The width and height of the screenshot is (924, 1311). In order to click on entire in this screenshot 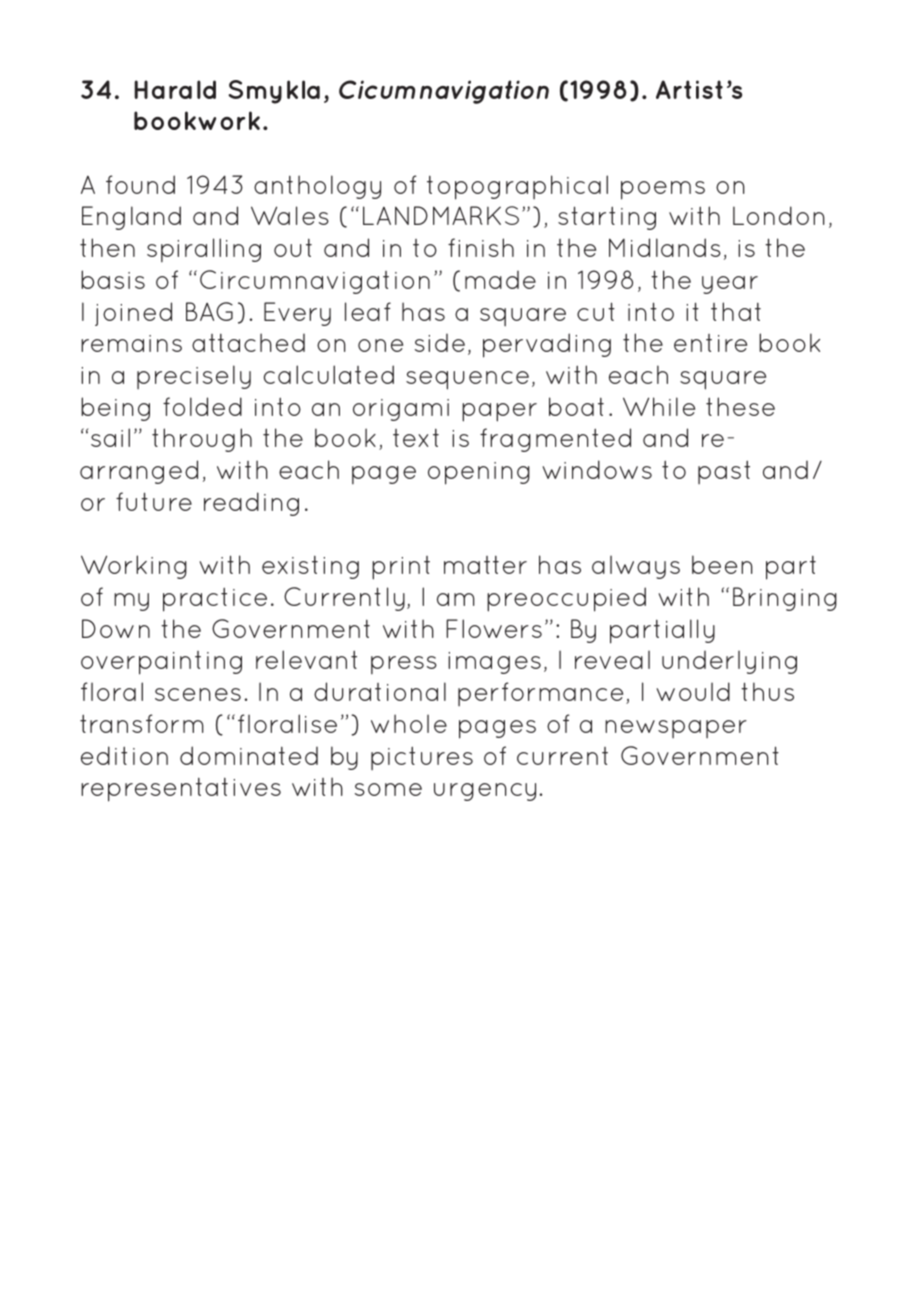, I will do `click(710, 343)`.
